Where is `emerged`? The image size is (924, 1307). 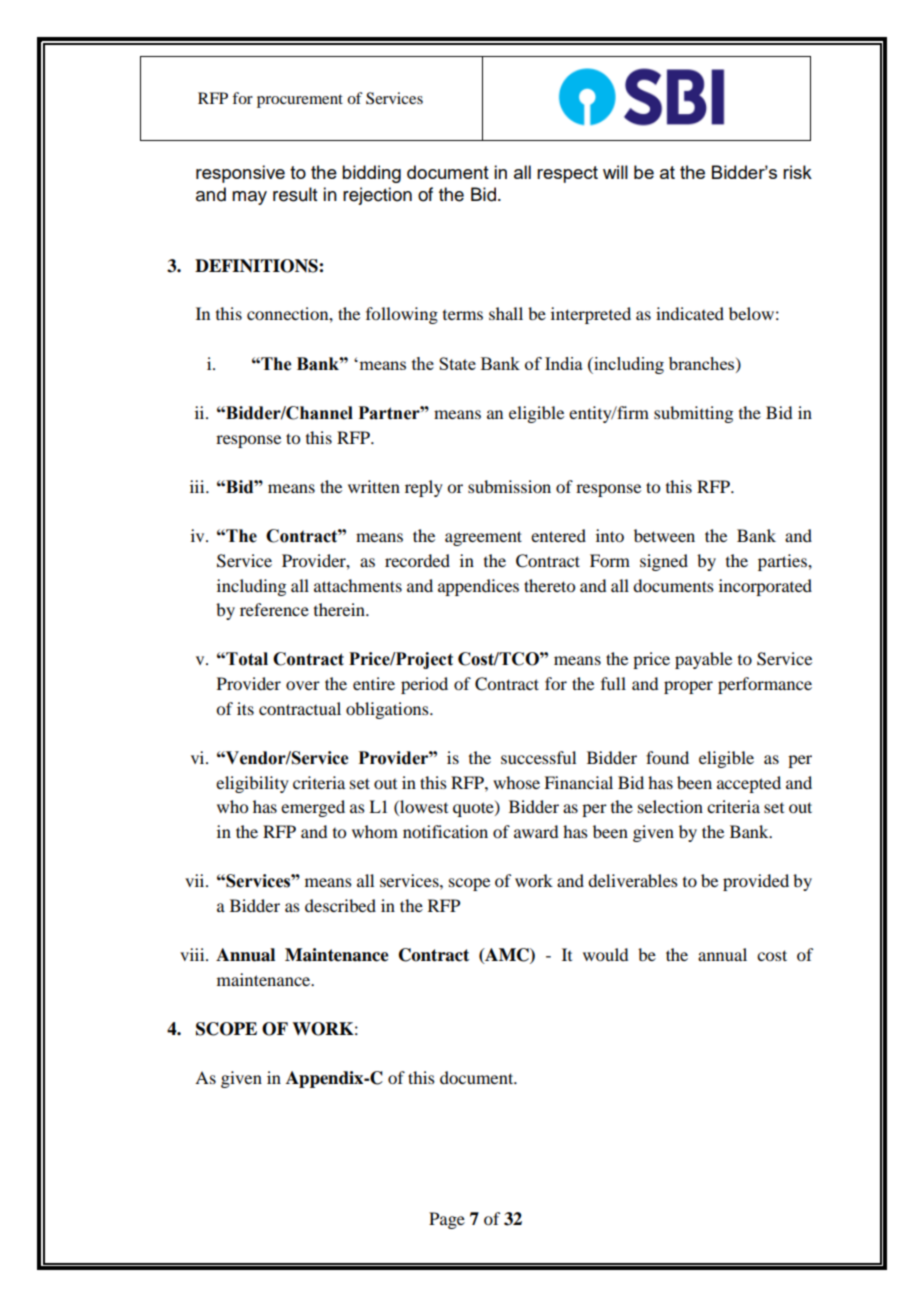
emerged is located at coordinates (313, 808).
